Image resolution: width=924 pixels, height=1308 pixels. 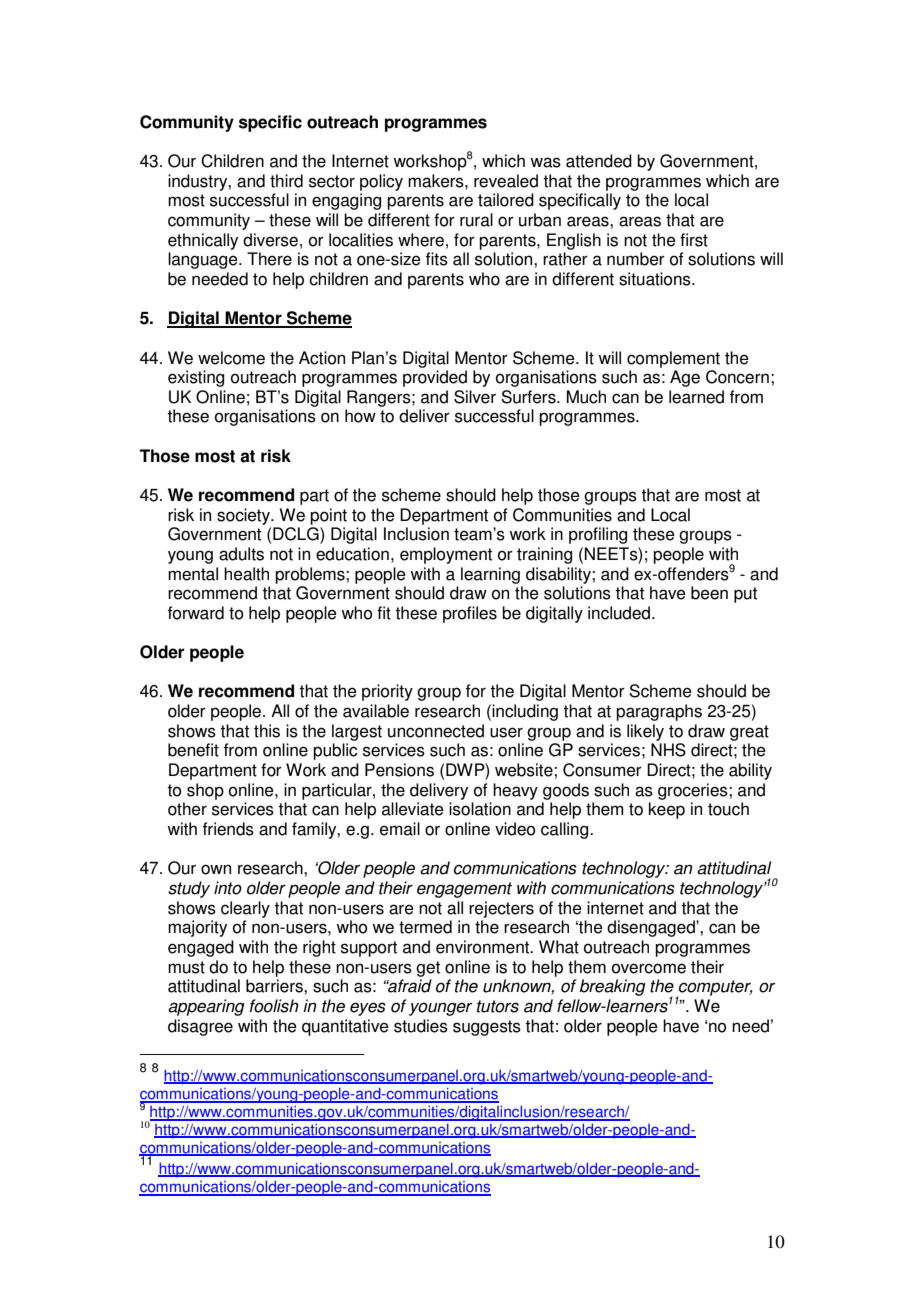 What do you see at coordinates (437, 181) in the screenshot?
I see `makers` at bounding box center [437, 181].
